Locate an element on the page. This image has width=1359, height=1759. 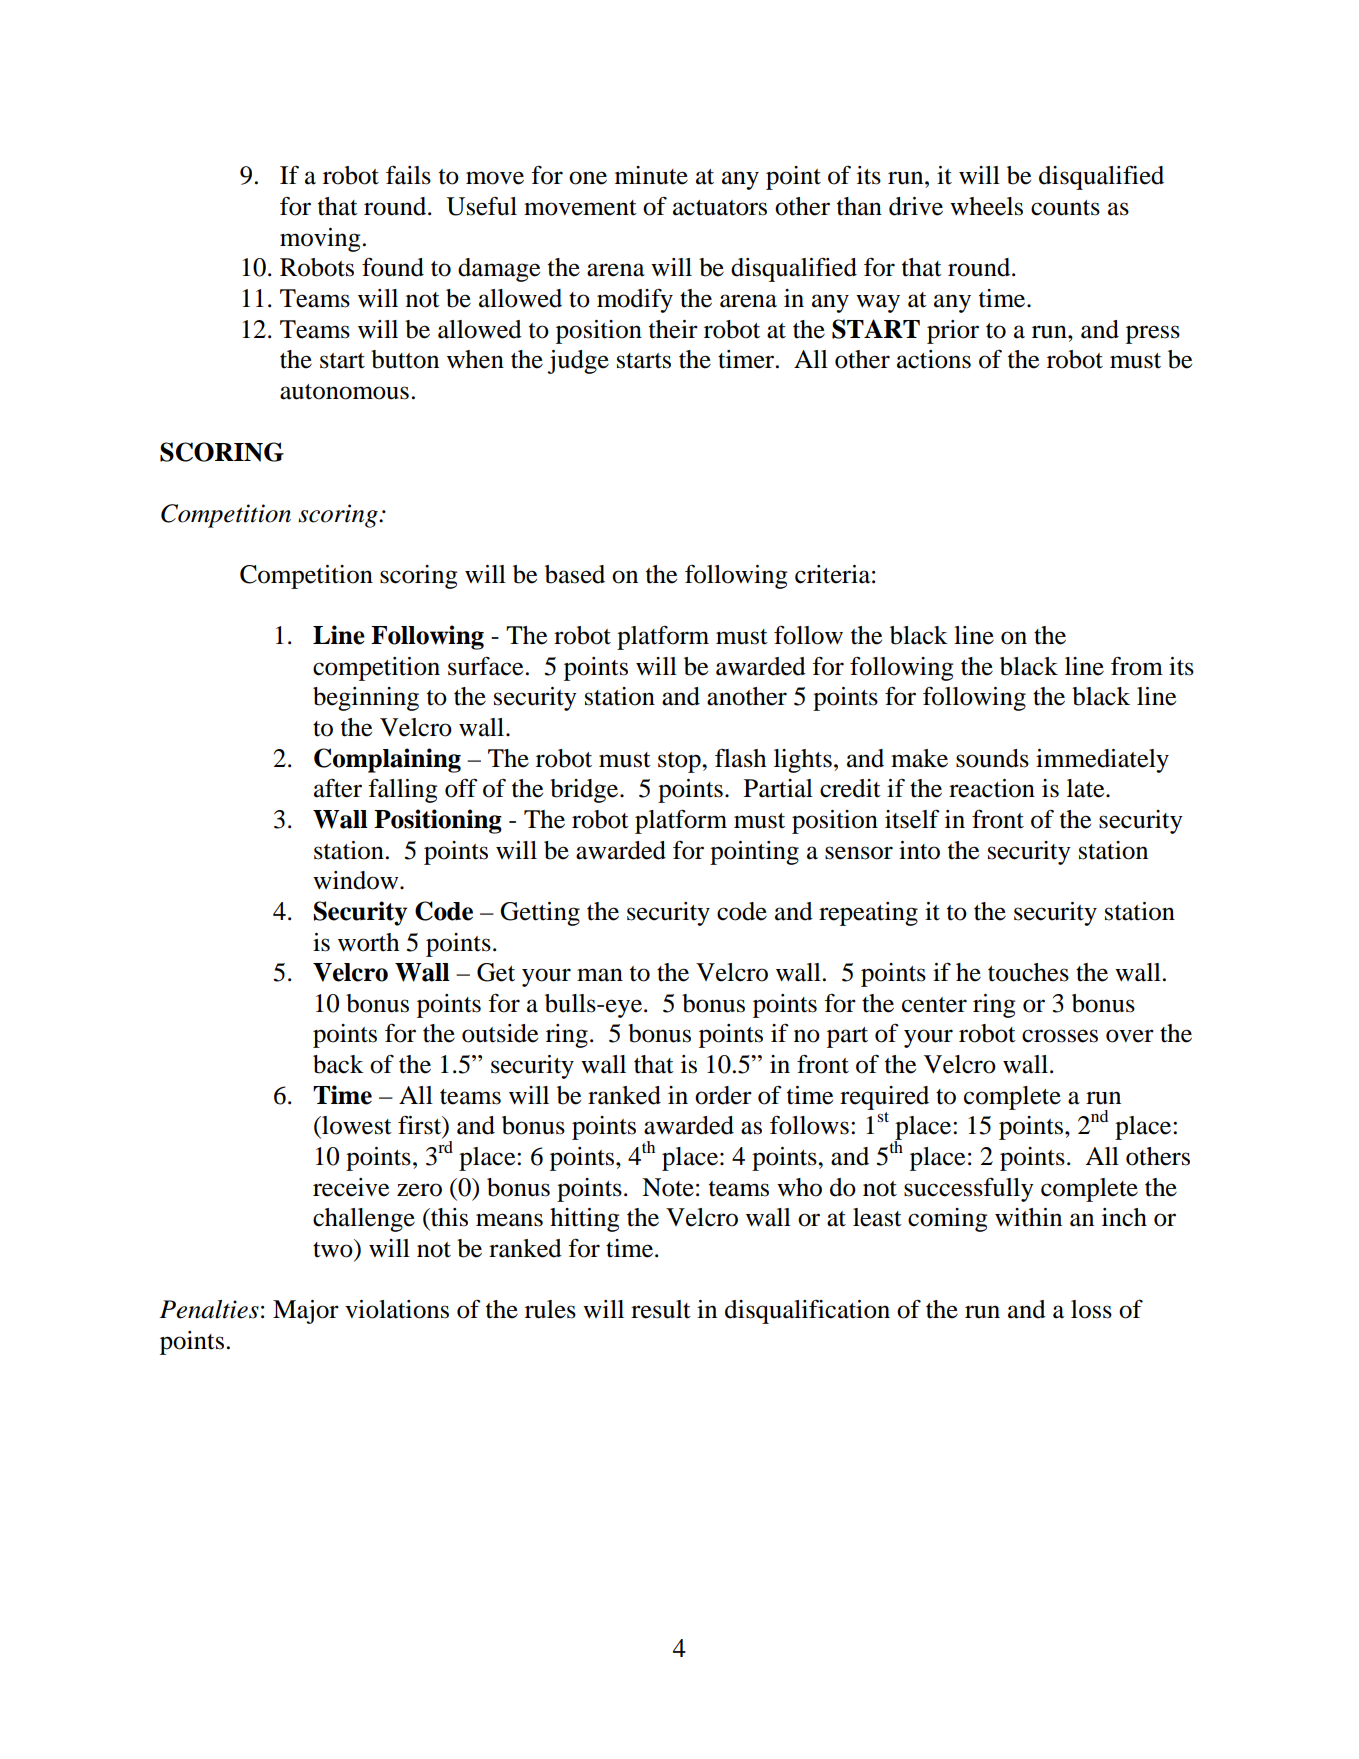
result is located at coordinates (661, 1309).
